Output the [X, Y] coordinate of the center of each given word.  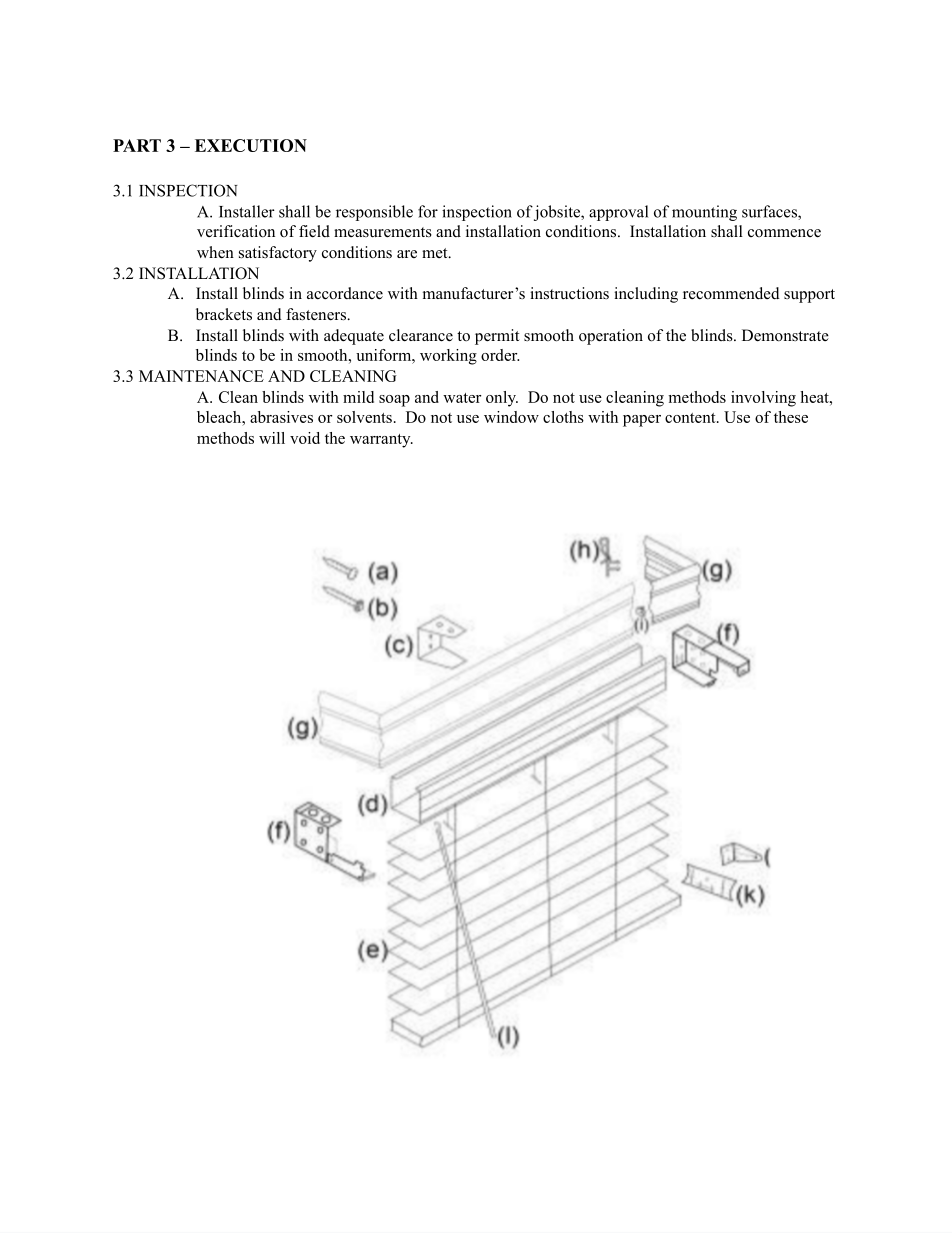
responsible [374, 213]
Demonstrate [785, 335]
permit [497, 337]
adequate [354, 337]
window [511, 417]
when [215, 252]
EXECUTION [251, 145]
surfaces [770, 212]
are [407, 254]
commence [784, 233]
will [272, 438]
